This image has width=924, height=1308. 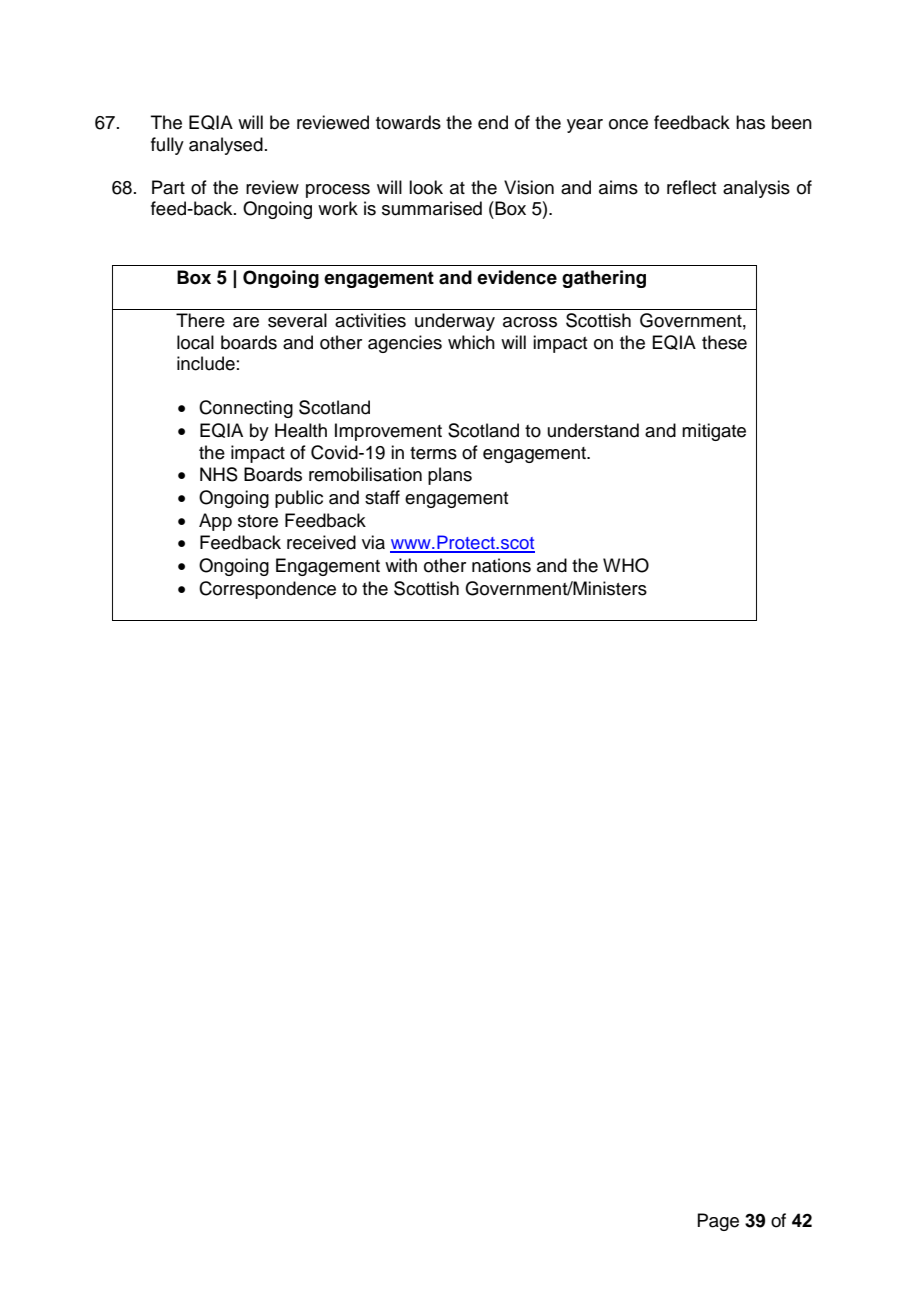 What do you see at coordinates (626, 565) in the image?
I see `WHO` at bounding box center [626, 565].
